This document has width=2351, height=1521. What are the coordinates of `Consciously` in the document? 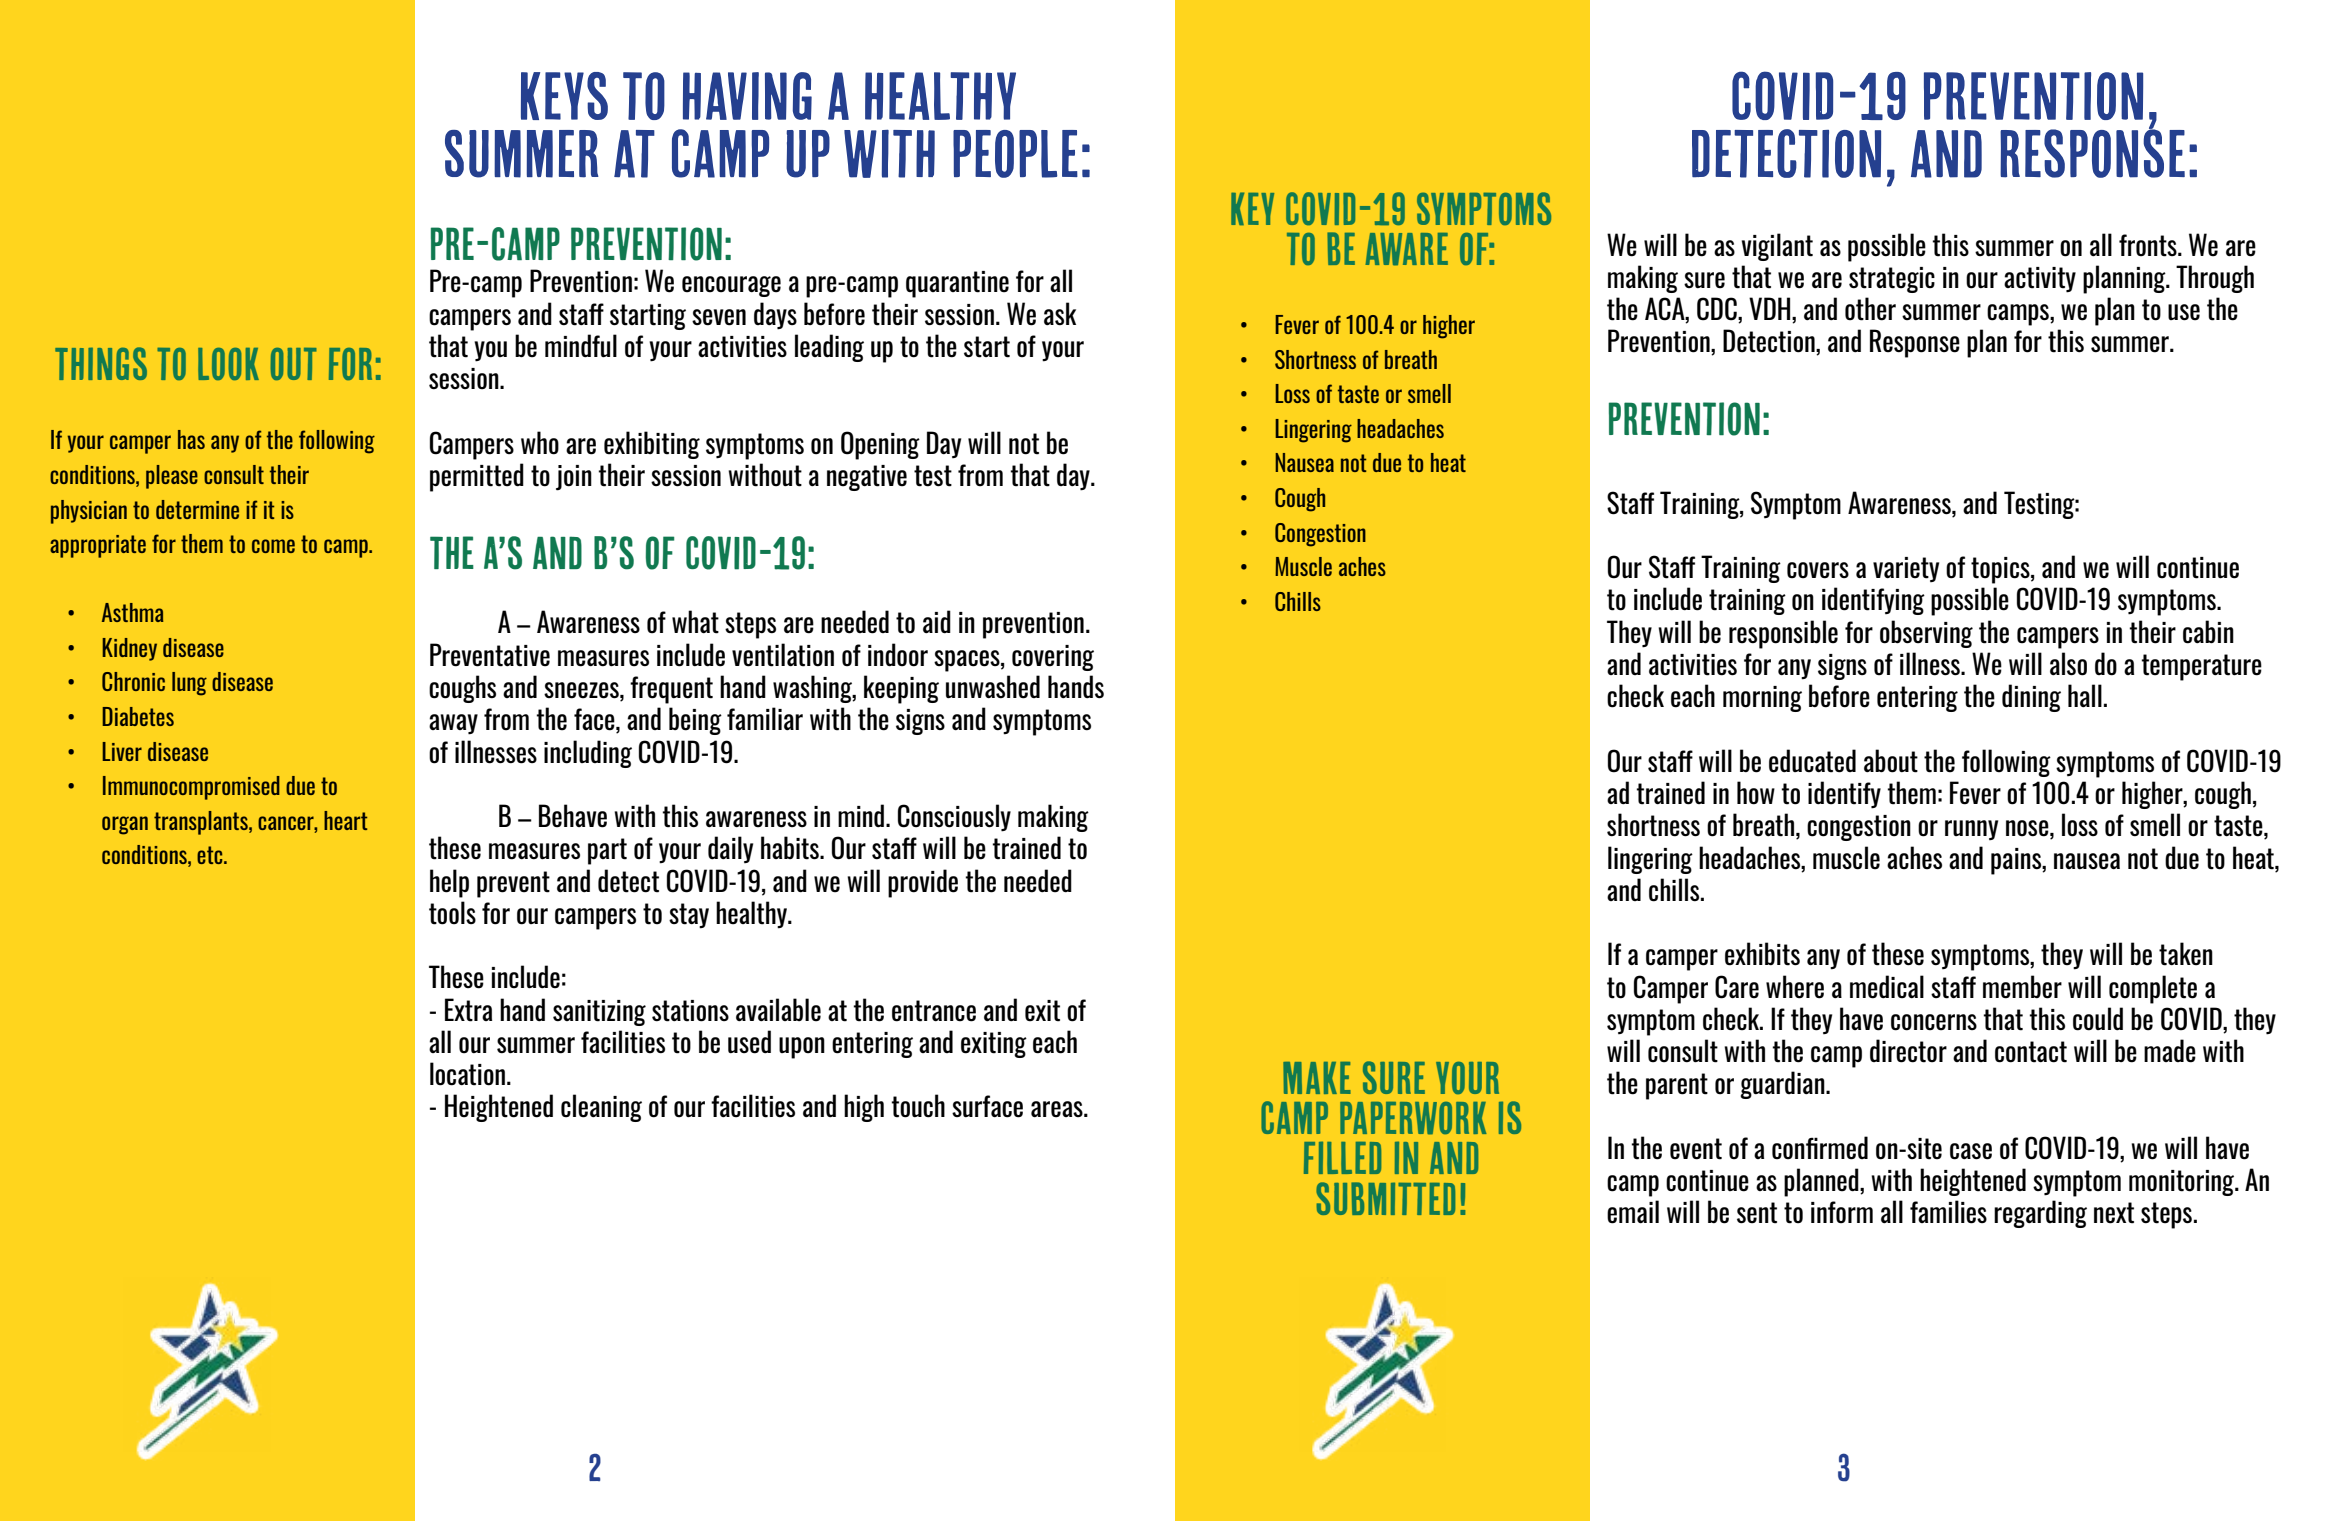 It's located at (954, 818).
